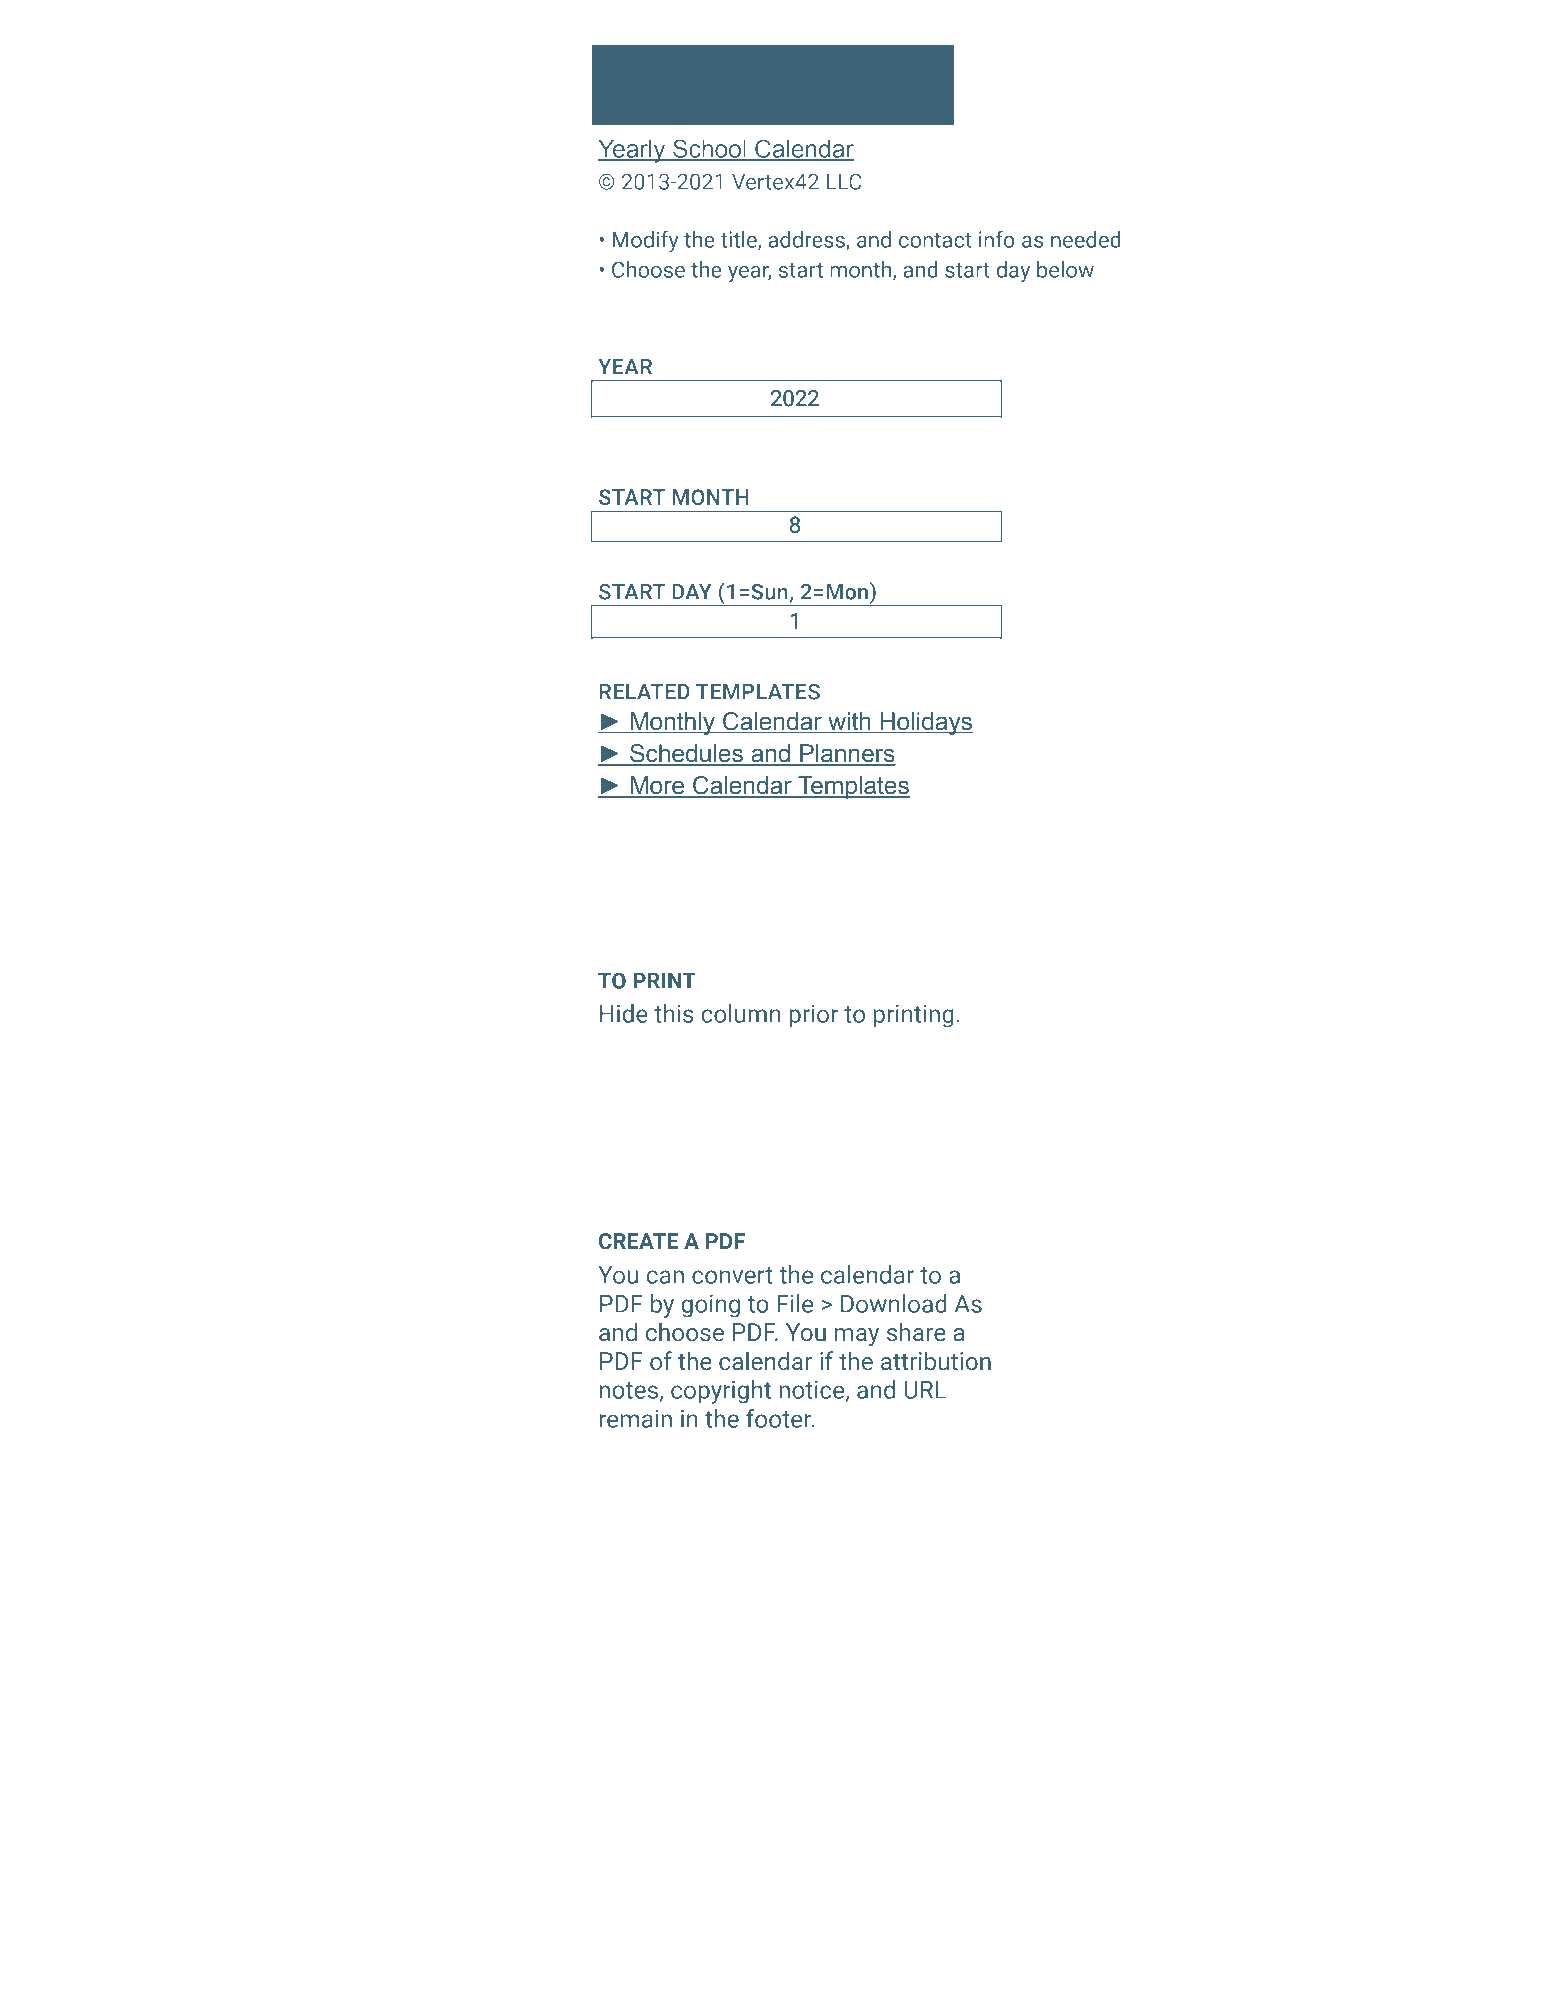 Image resolution: width=1542 pixels, height=1996 pixels. What do you see at coordinates (857, 1337) in the page?
I see `may` at bounding box center [857, 1337].
